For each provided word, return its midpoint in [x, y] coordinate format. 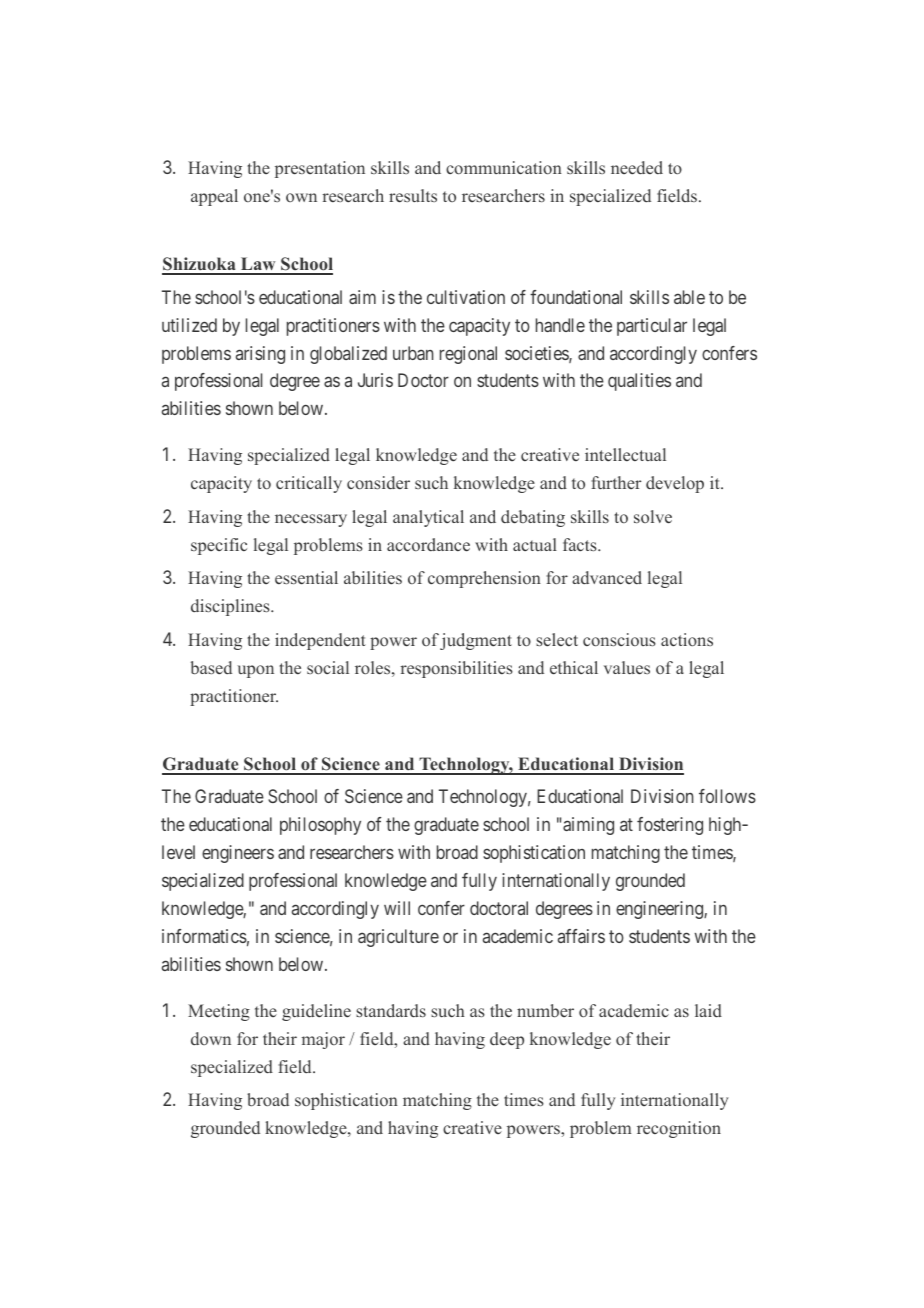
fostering [670, 826]
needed [637, 168]
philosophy [320, 826]
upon [255, 671]
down [211, 1038]
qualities [639, 382]
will [397, 908]
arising [260, 355]
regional [468, 355]
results [413, 196]
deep [507, 1040]
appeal [214, 197]
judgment [476, 641]
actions [687, 639]
